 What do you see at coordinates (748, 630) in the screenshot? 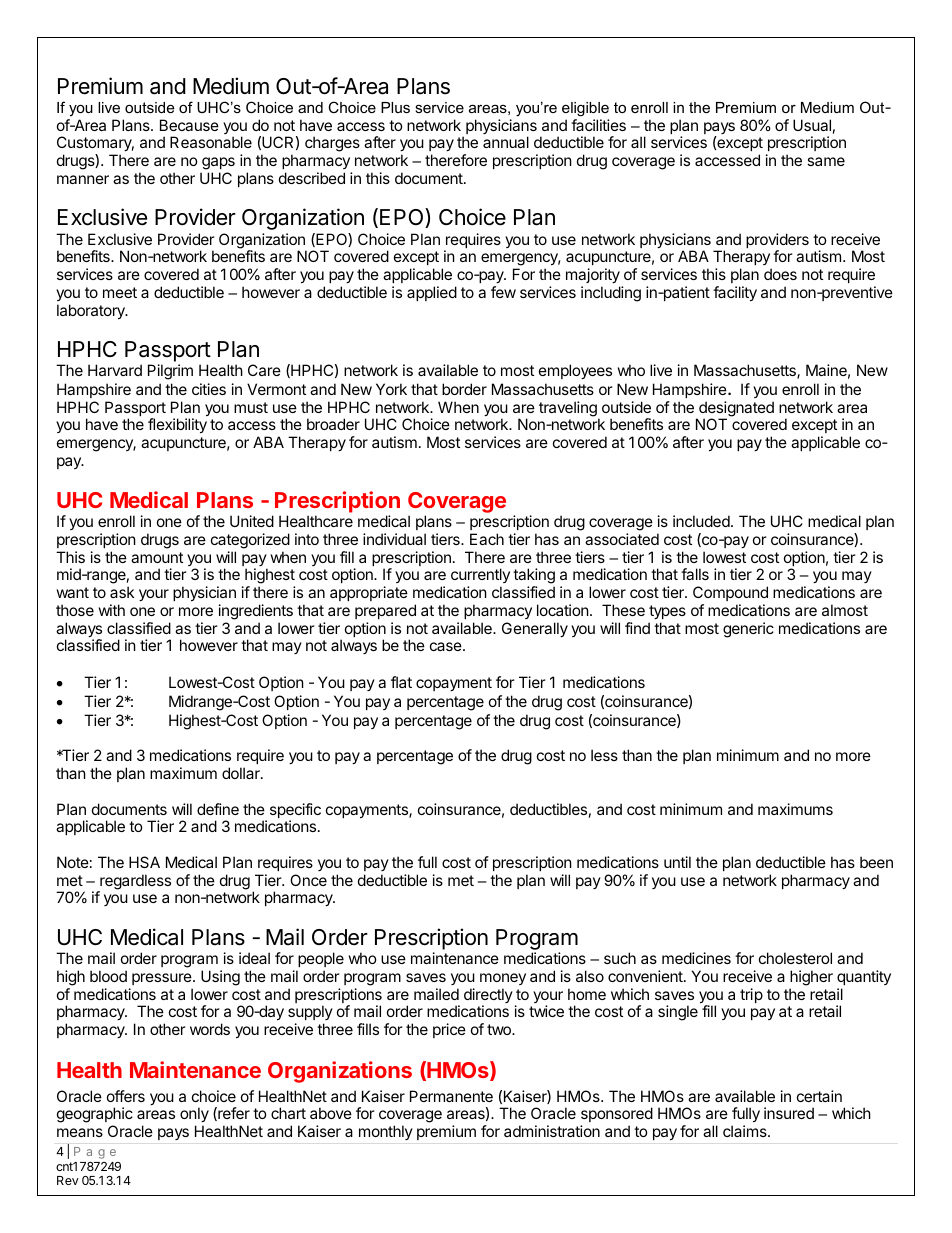
I see `generic` at bounding box center [748, 630].
